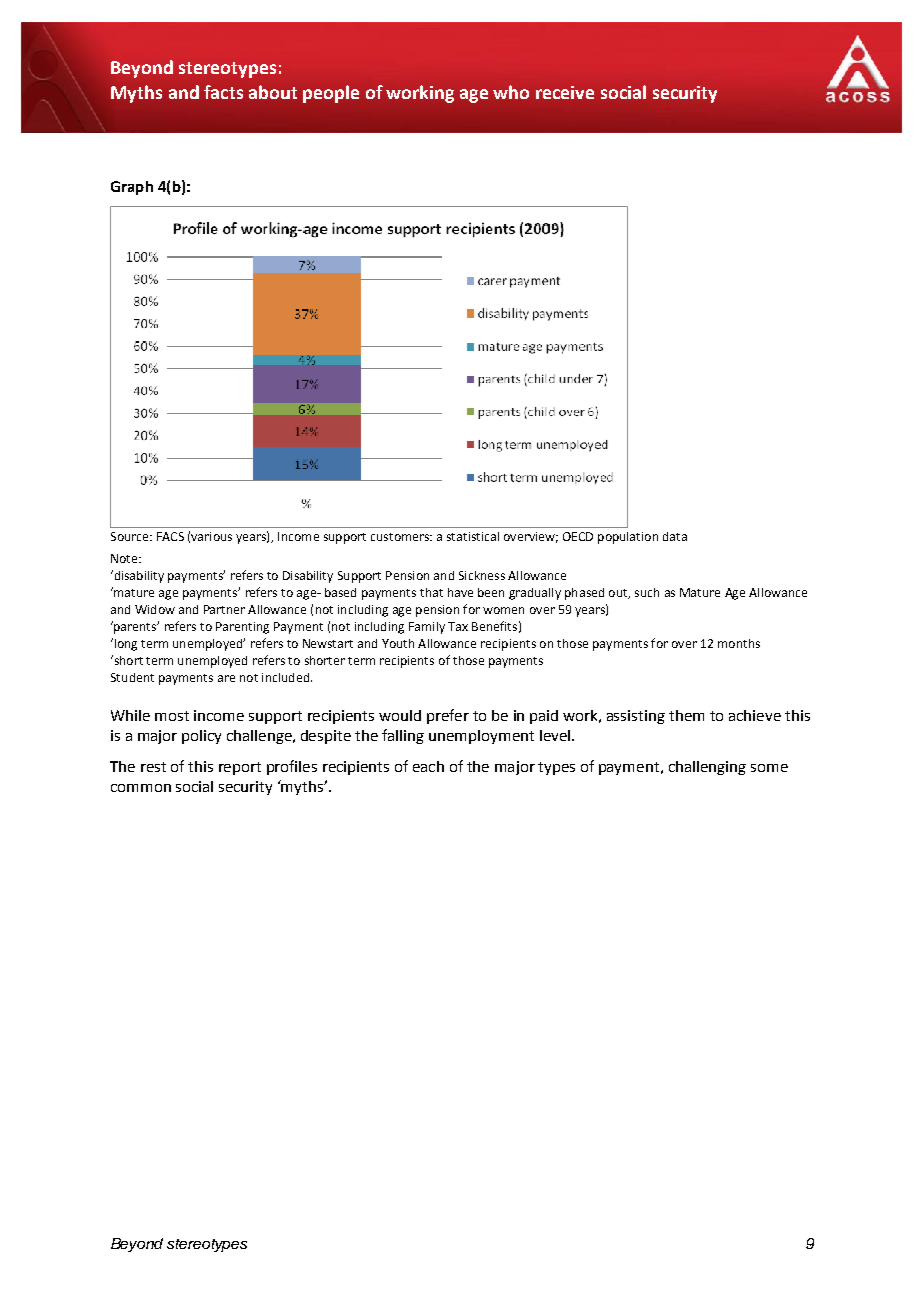 The image size is (924, 1308). I want to click on population, so click(628, 538).
